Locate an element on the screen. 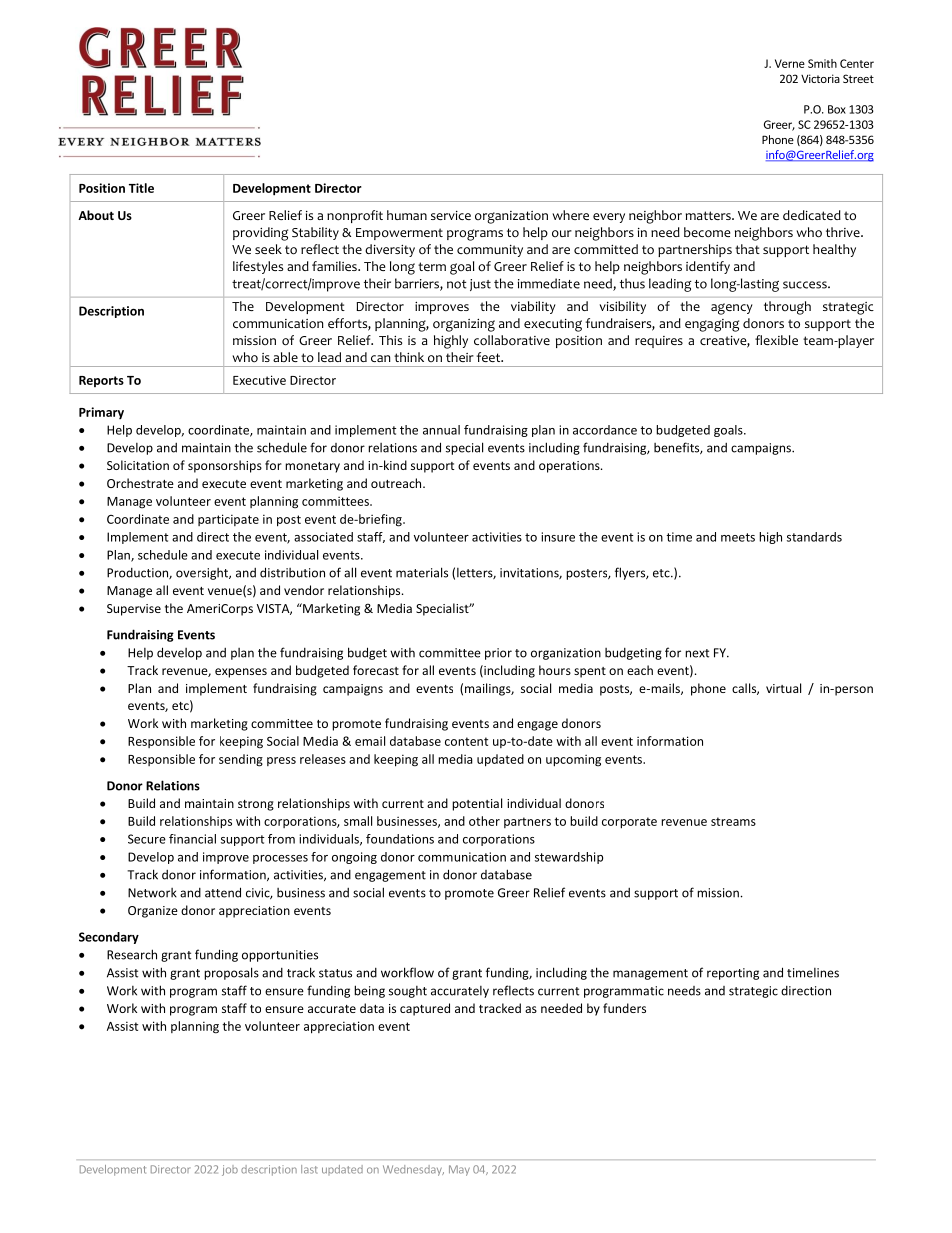 Image resolution: width=952 pixels, height=1233 pixels. service is located at coordinates (451, 215).
